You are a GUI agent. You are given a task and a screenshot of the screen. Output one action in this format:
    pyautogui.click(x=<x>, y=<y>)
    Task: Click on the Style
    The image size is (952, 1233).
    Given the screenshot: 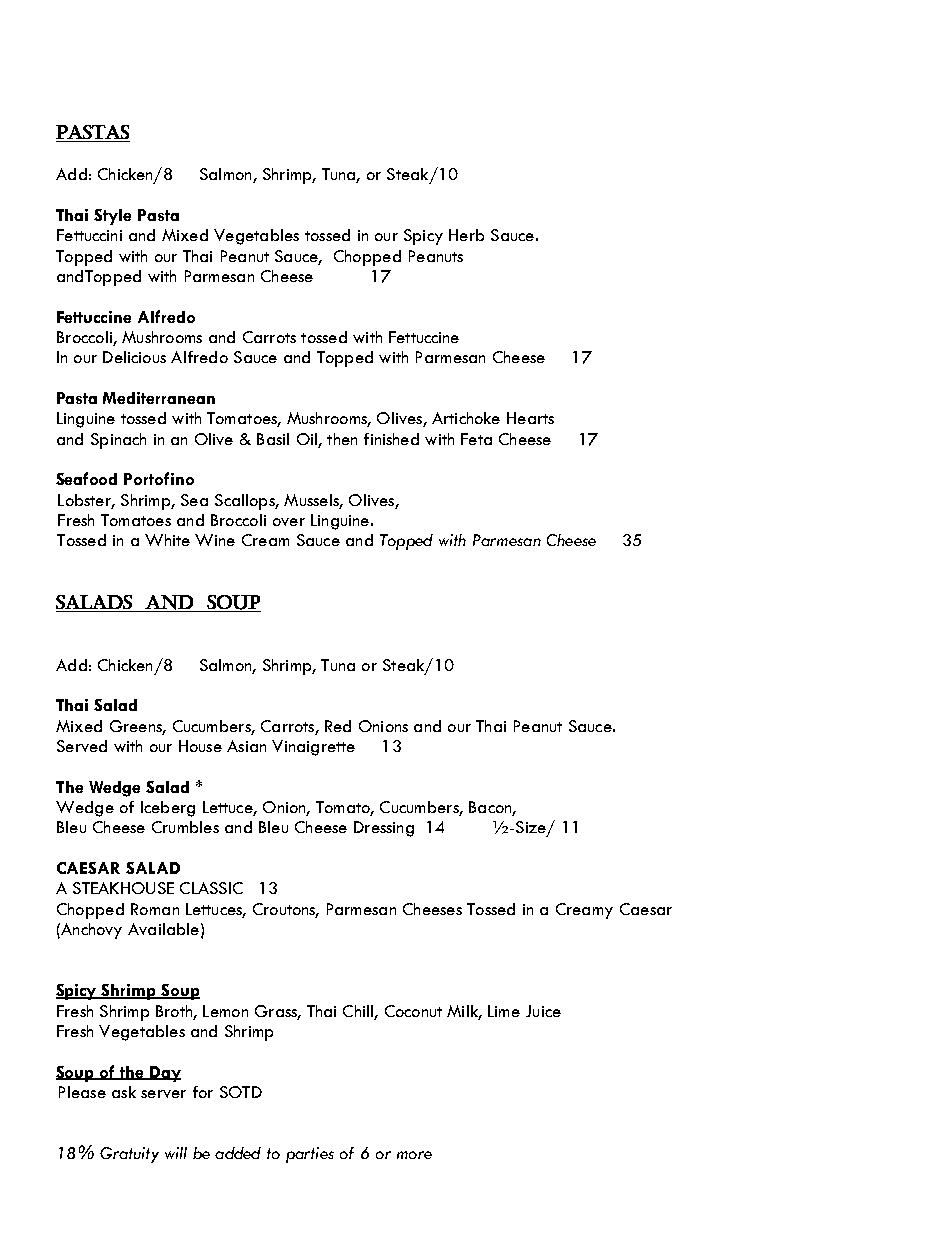 What is the action you would take?
    pyautogui.click(x=112, y=217)
